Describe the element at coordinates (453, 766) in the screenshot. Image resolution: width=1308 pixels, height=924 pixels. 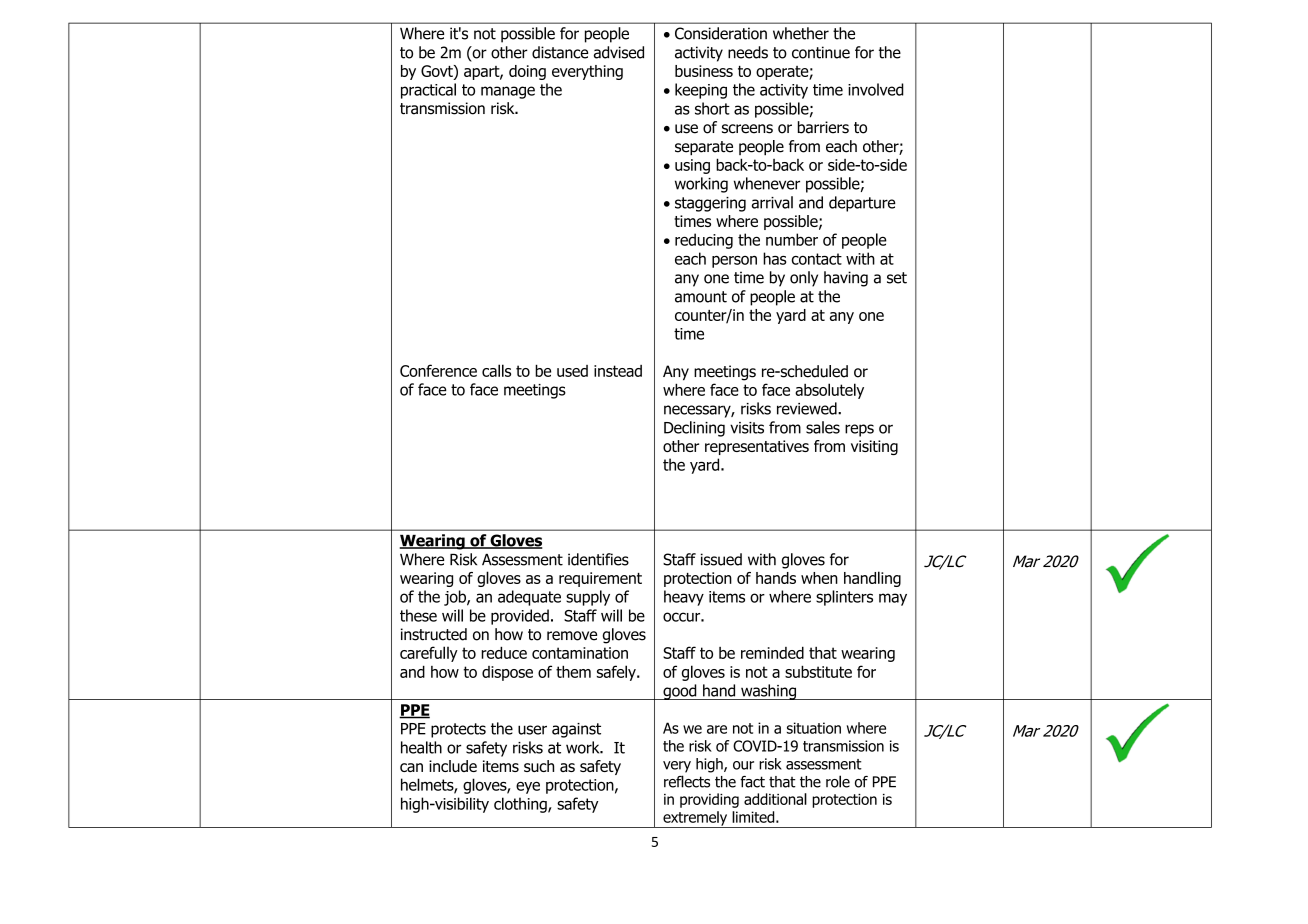
I see `include` at that location.
